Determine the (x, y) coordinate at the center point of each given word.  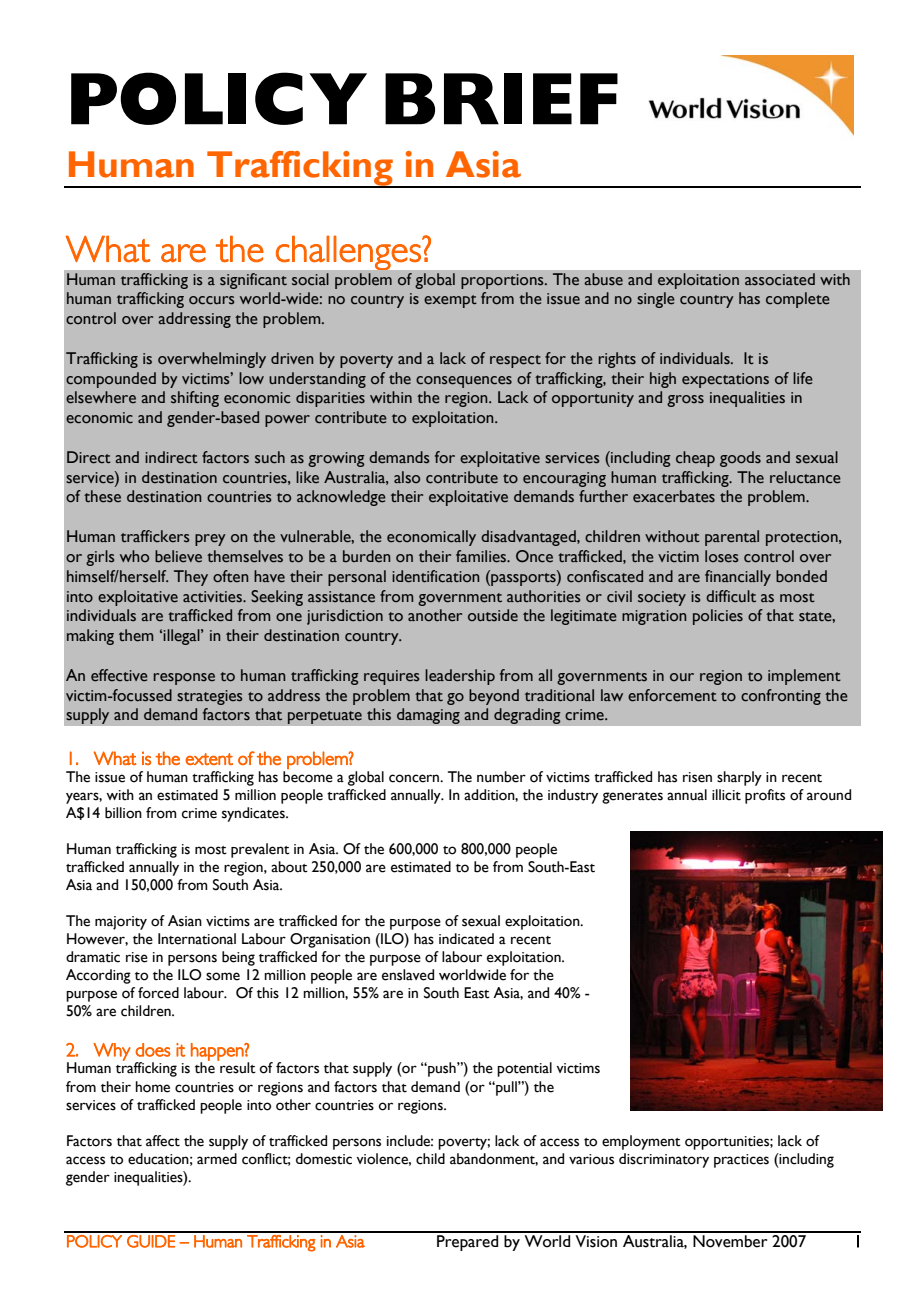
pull (506, 1088)
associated (779, 279)
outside (493, 615)
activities (213, 597)
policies (718, 617)
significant (253, 281)
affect (163, 1141)
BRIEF (501, 99)
